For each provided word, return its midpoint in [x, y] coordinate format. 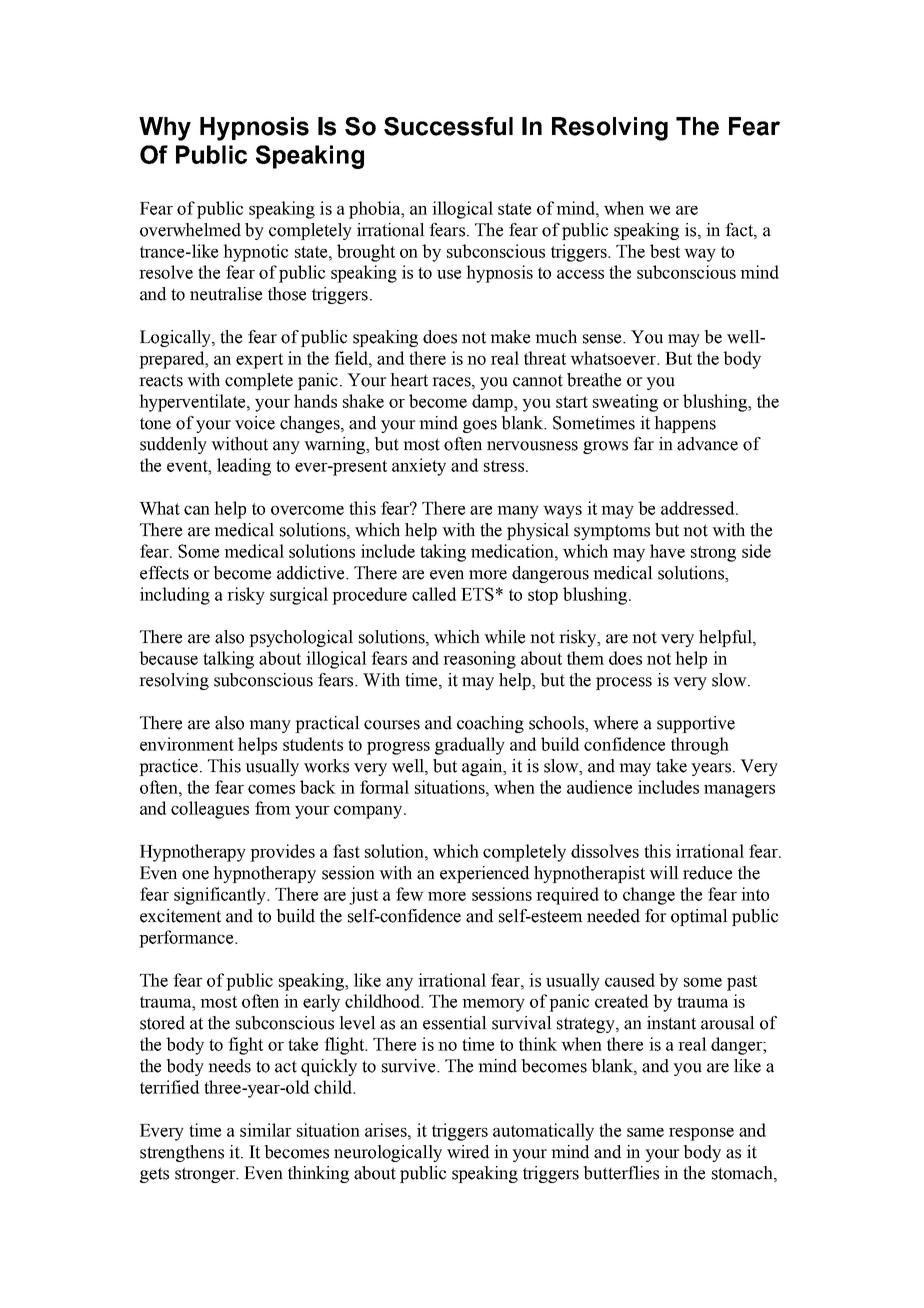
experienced [484, 874]
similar [266, 1130]
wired [468, 1152]
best [665, 251]
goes [480, 426]
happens [685, 424]
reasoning [479, 660]
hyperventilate [193, 403]
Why [165, 129]
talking [228, 660]
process [624, 683]
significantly [221, 896]
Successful [448, 126]
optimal [699, 917]
